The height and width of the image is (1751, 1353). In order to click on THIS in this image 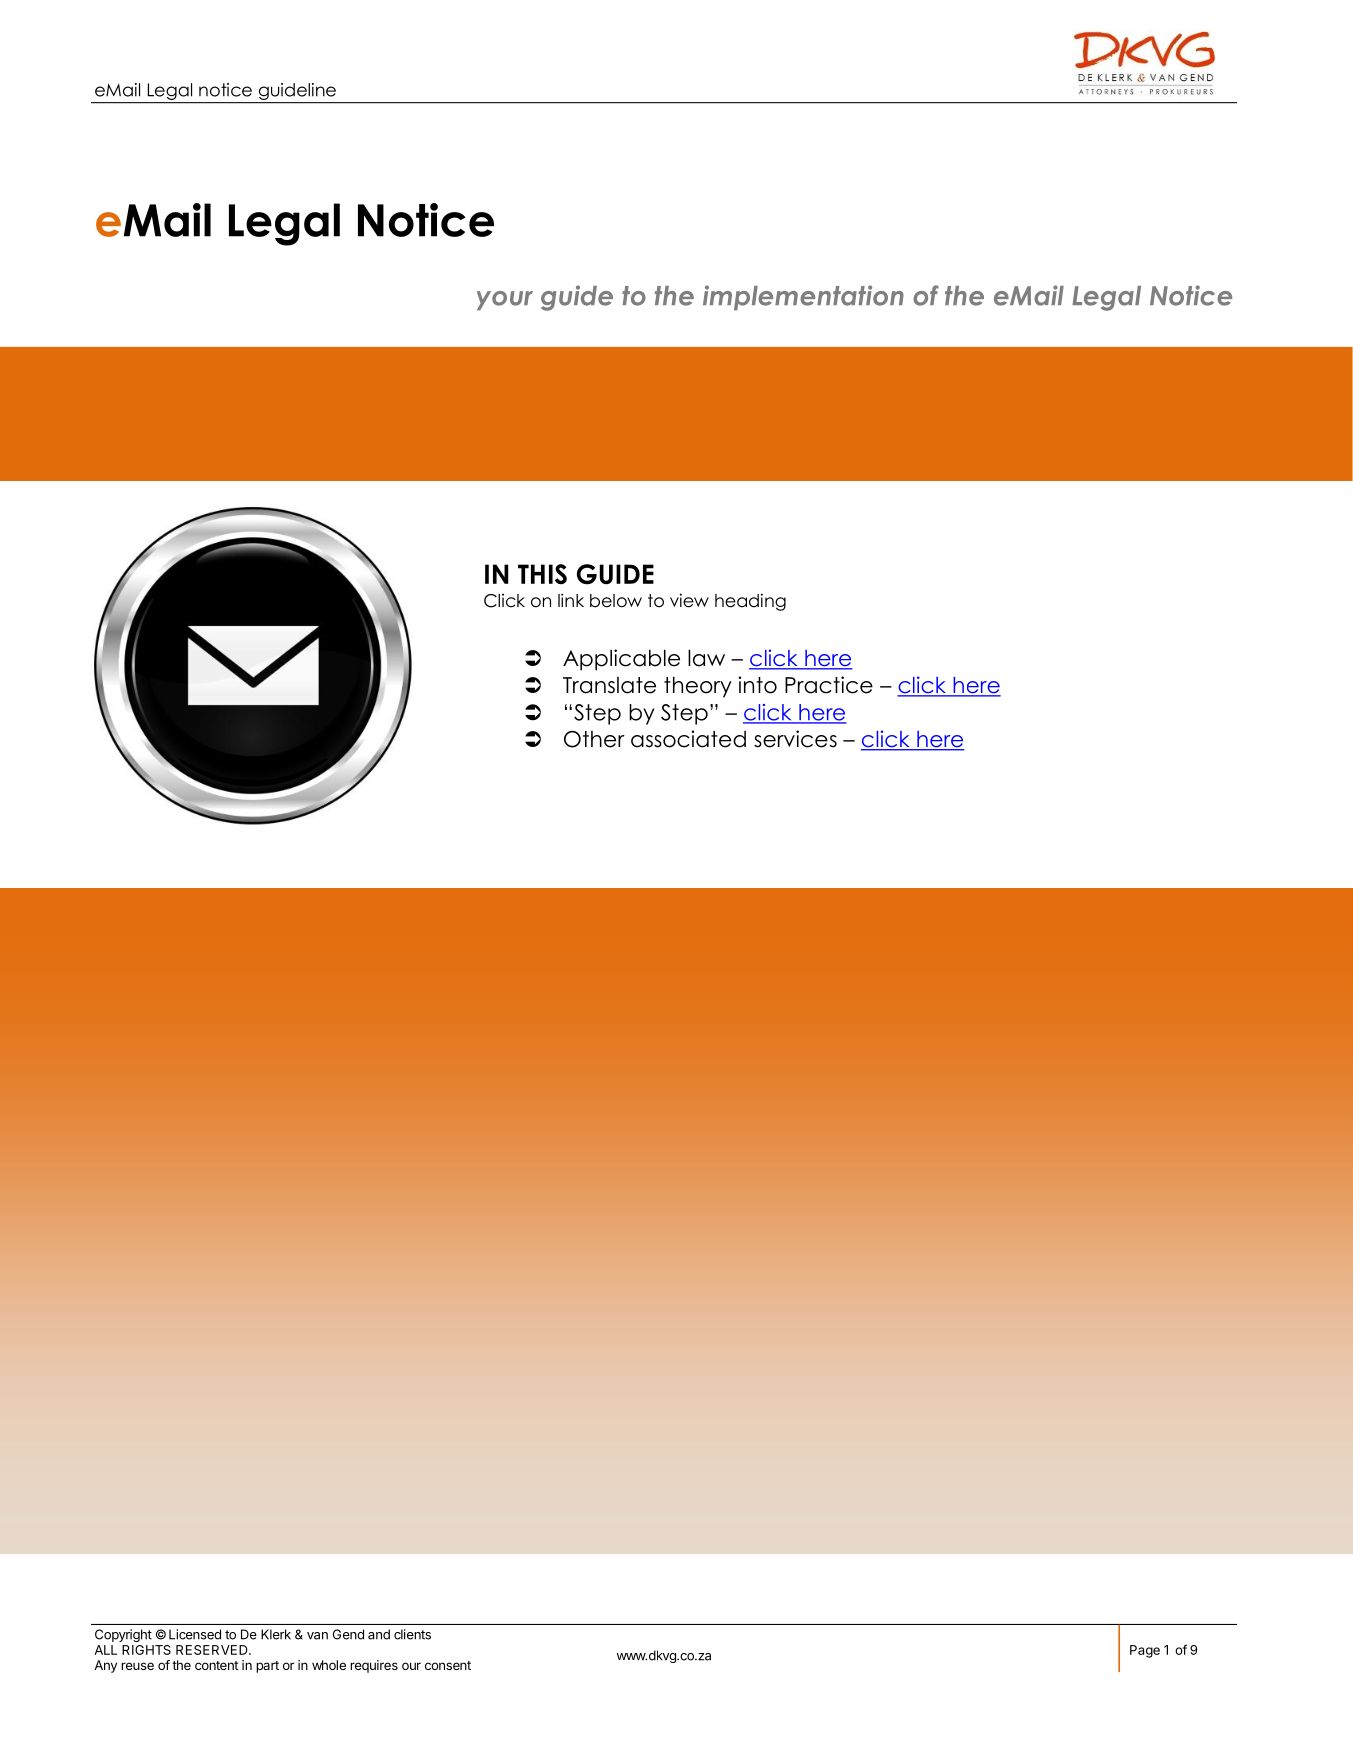, I will do `click(542, 574)`.
